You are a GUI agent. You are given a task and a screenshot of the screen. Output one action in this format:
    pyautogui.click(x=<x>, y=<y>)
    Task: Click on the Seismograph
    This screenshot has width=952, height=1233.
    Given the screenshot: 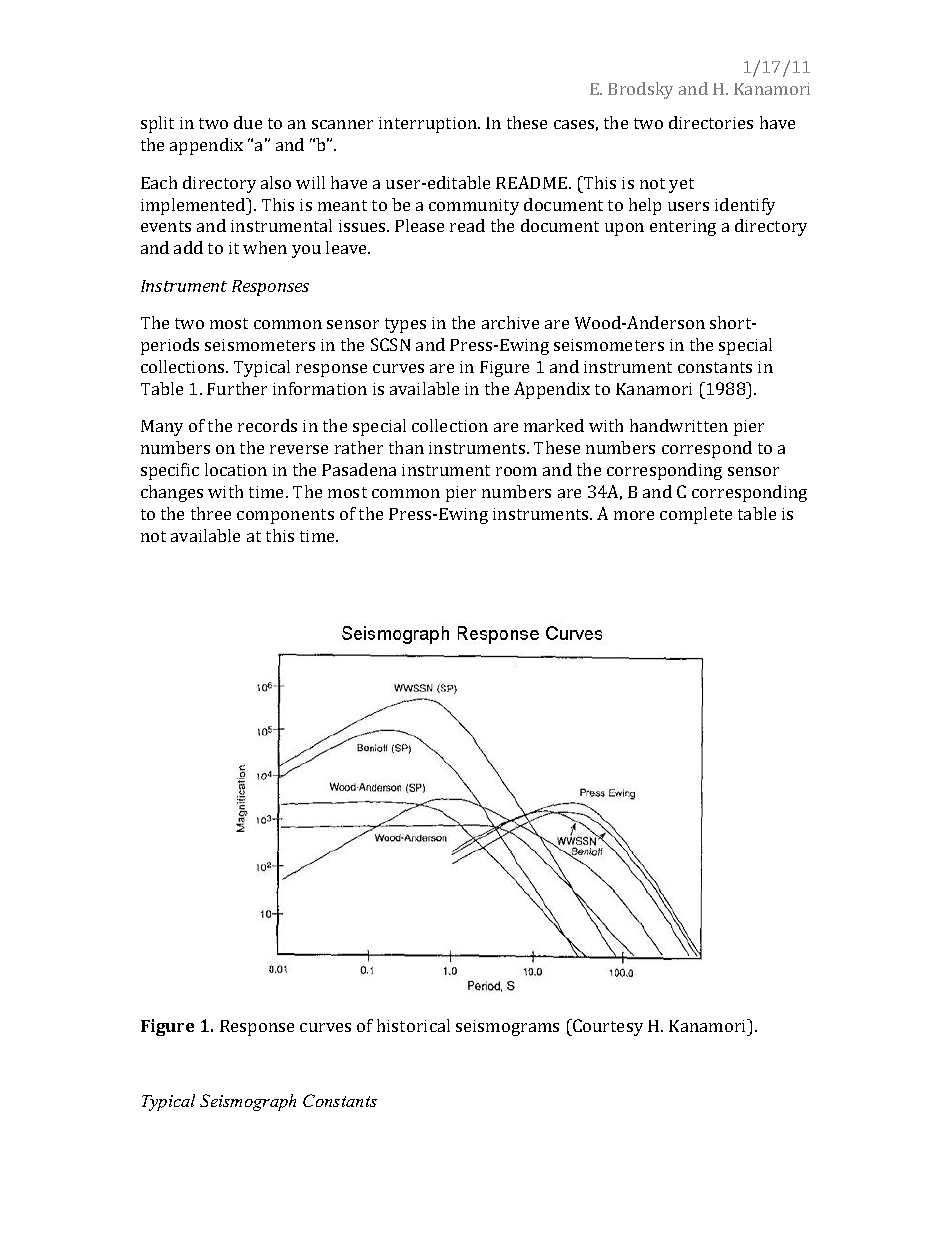 What is the action you would take?
    pyautogui.click(x=248, y=1102)
